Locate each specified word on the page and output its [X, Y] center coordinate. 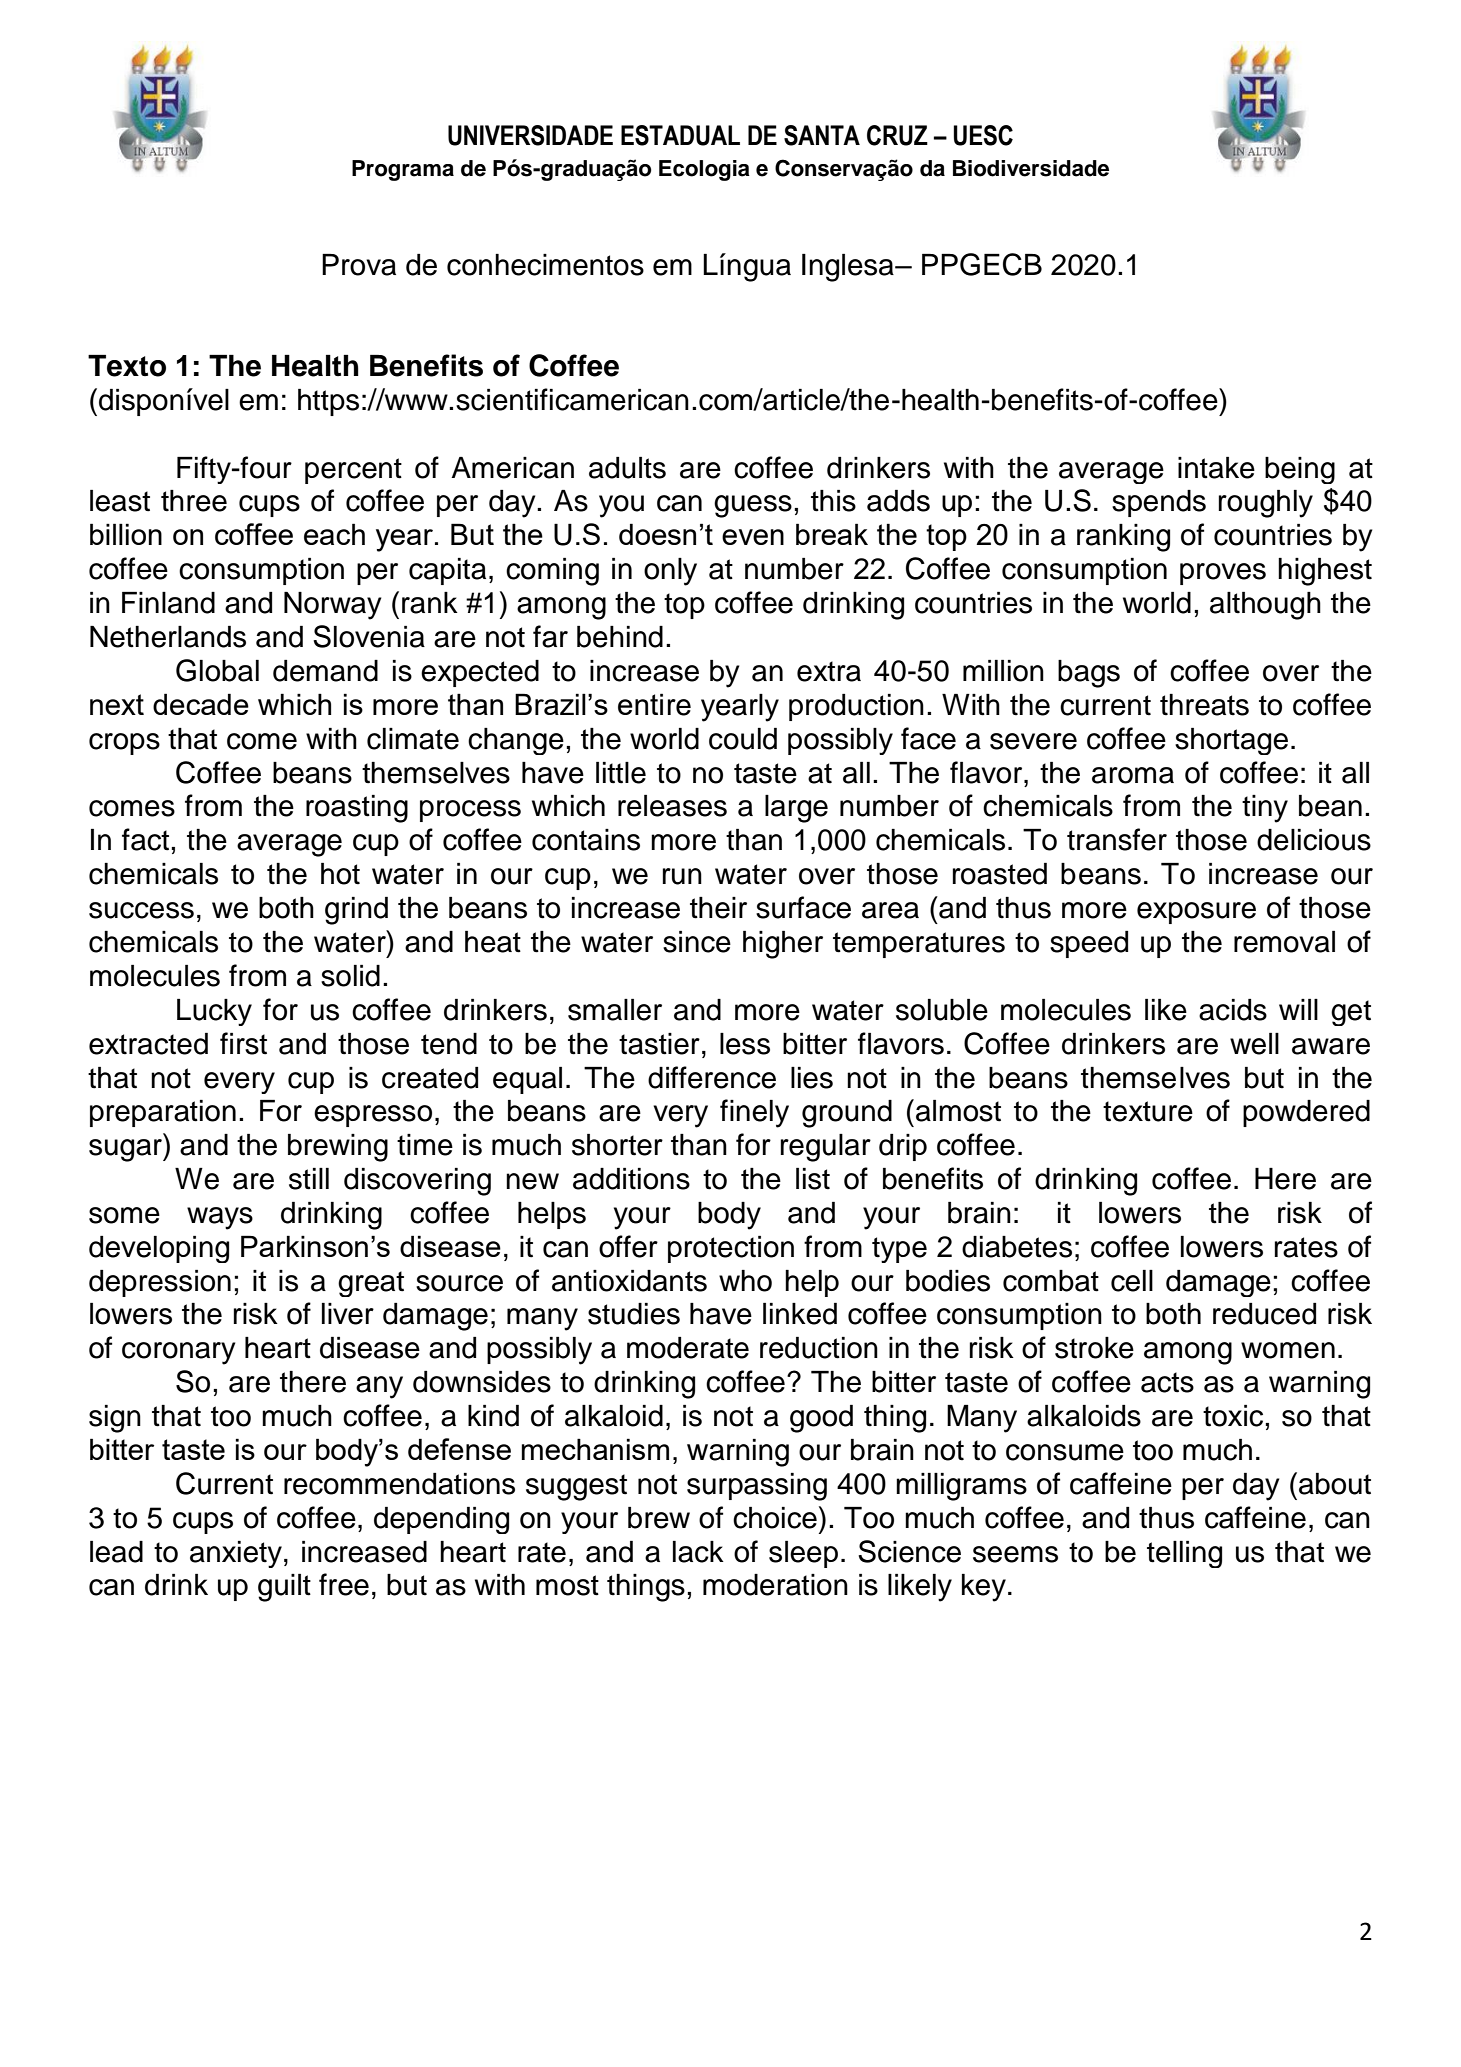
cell [1132, 1281]
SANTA [822, 135]
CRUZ [897, 135]
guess [753, 506]
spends [1159, 503]
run [682, 876]
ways [220, 1218]
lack [698, 1552]
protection [731, 1249]
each [334, 534]
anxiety [236, 1554]
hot [340, 874]
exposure [1196, 913]
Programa [403, 170]
